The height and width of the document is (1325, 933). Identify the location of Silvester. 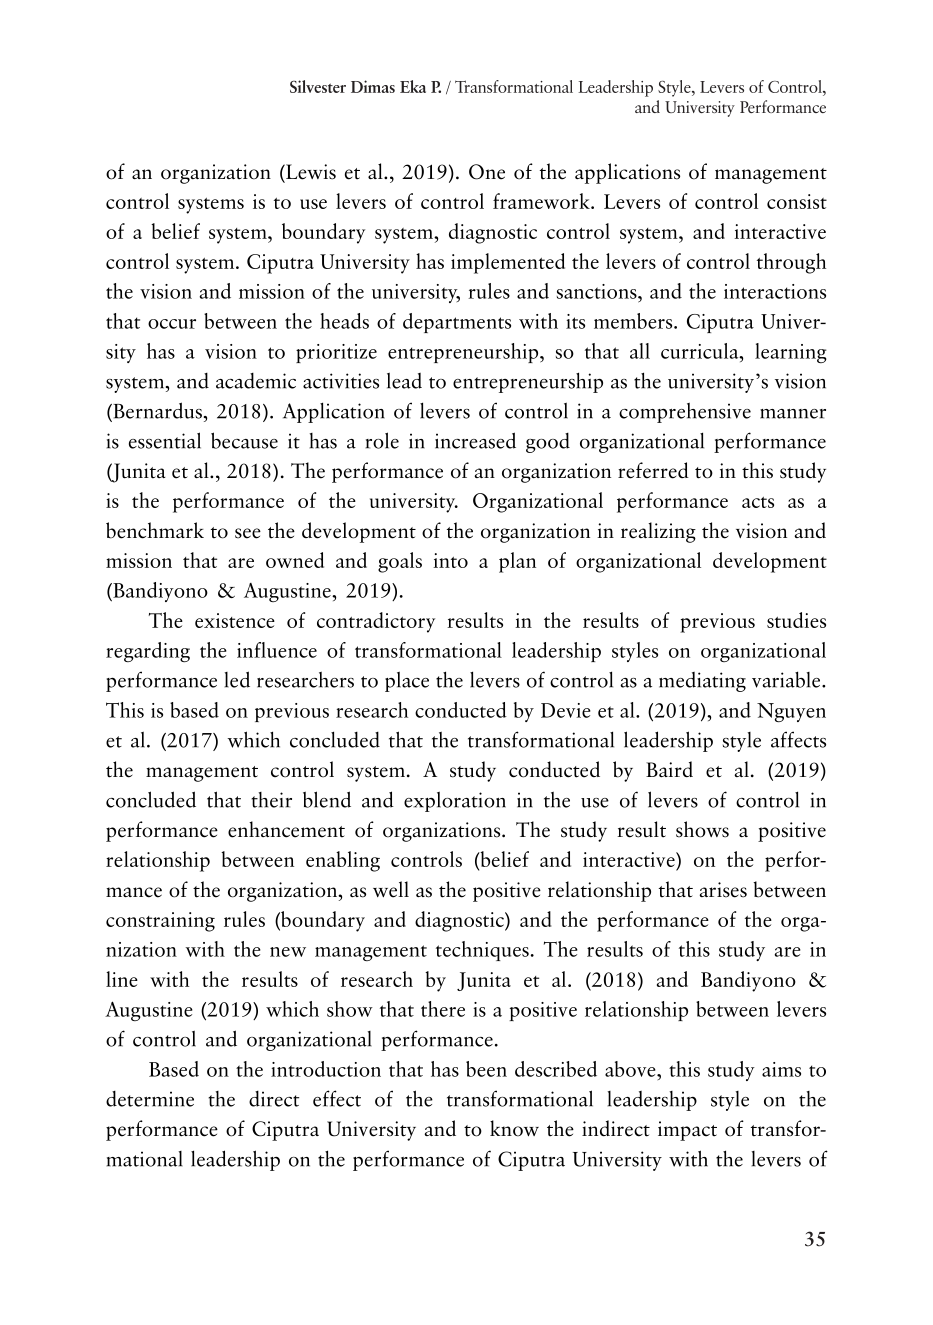
(318, 86).
